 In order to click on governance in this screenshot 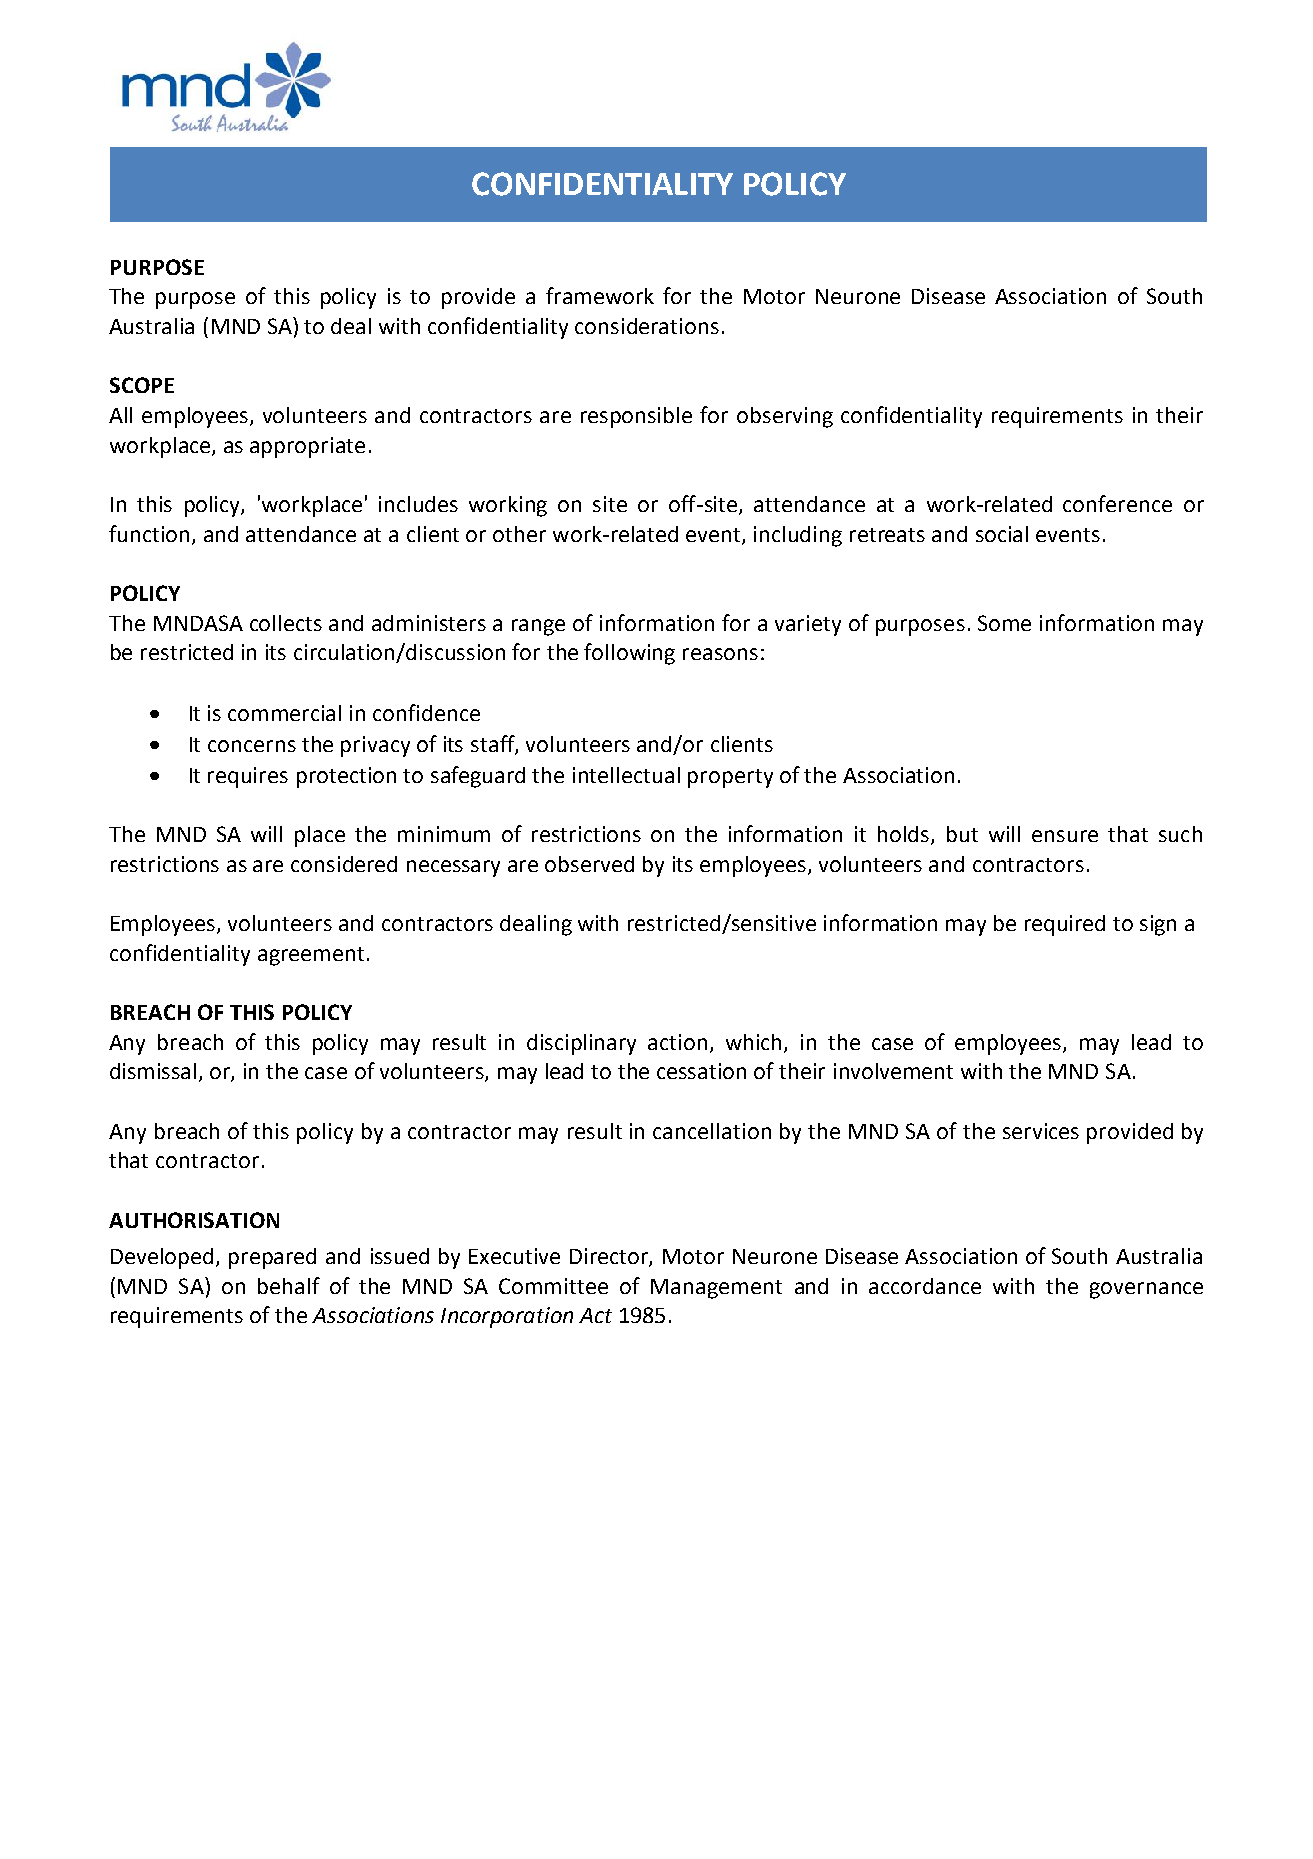, I will do `click(1146, 1290)`.
